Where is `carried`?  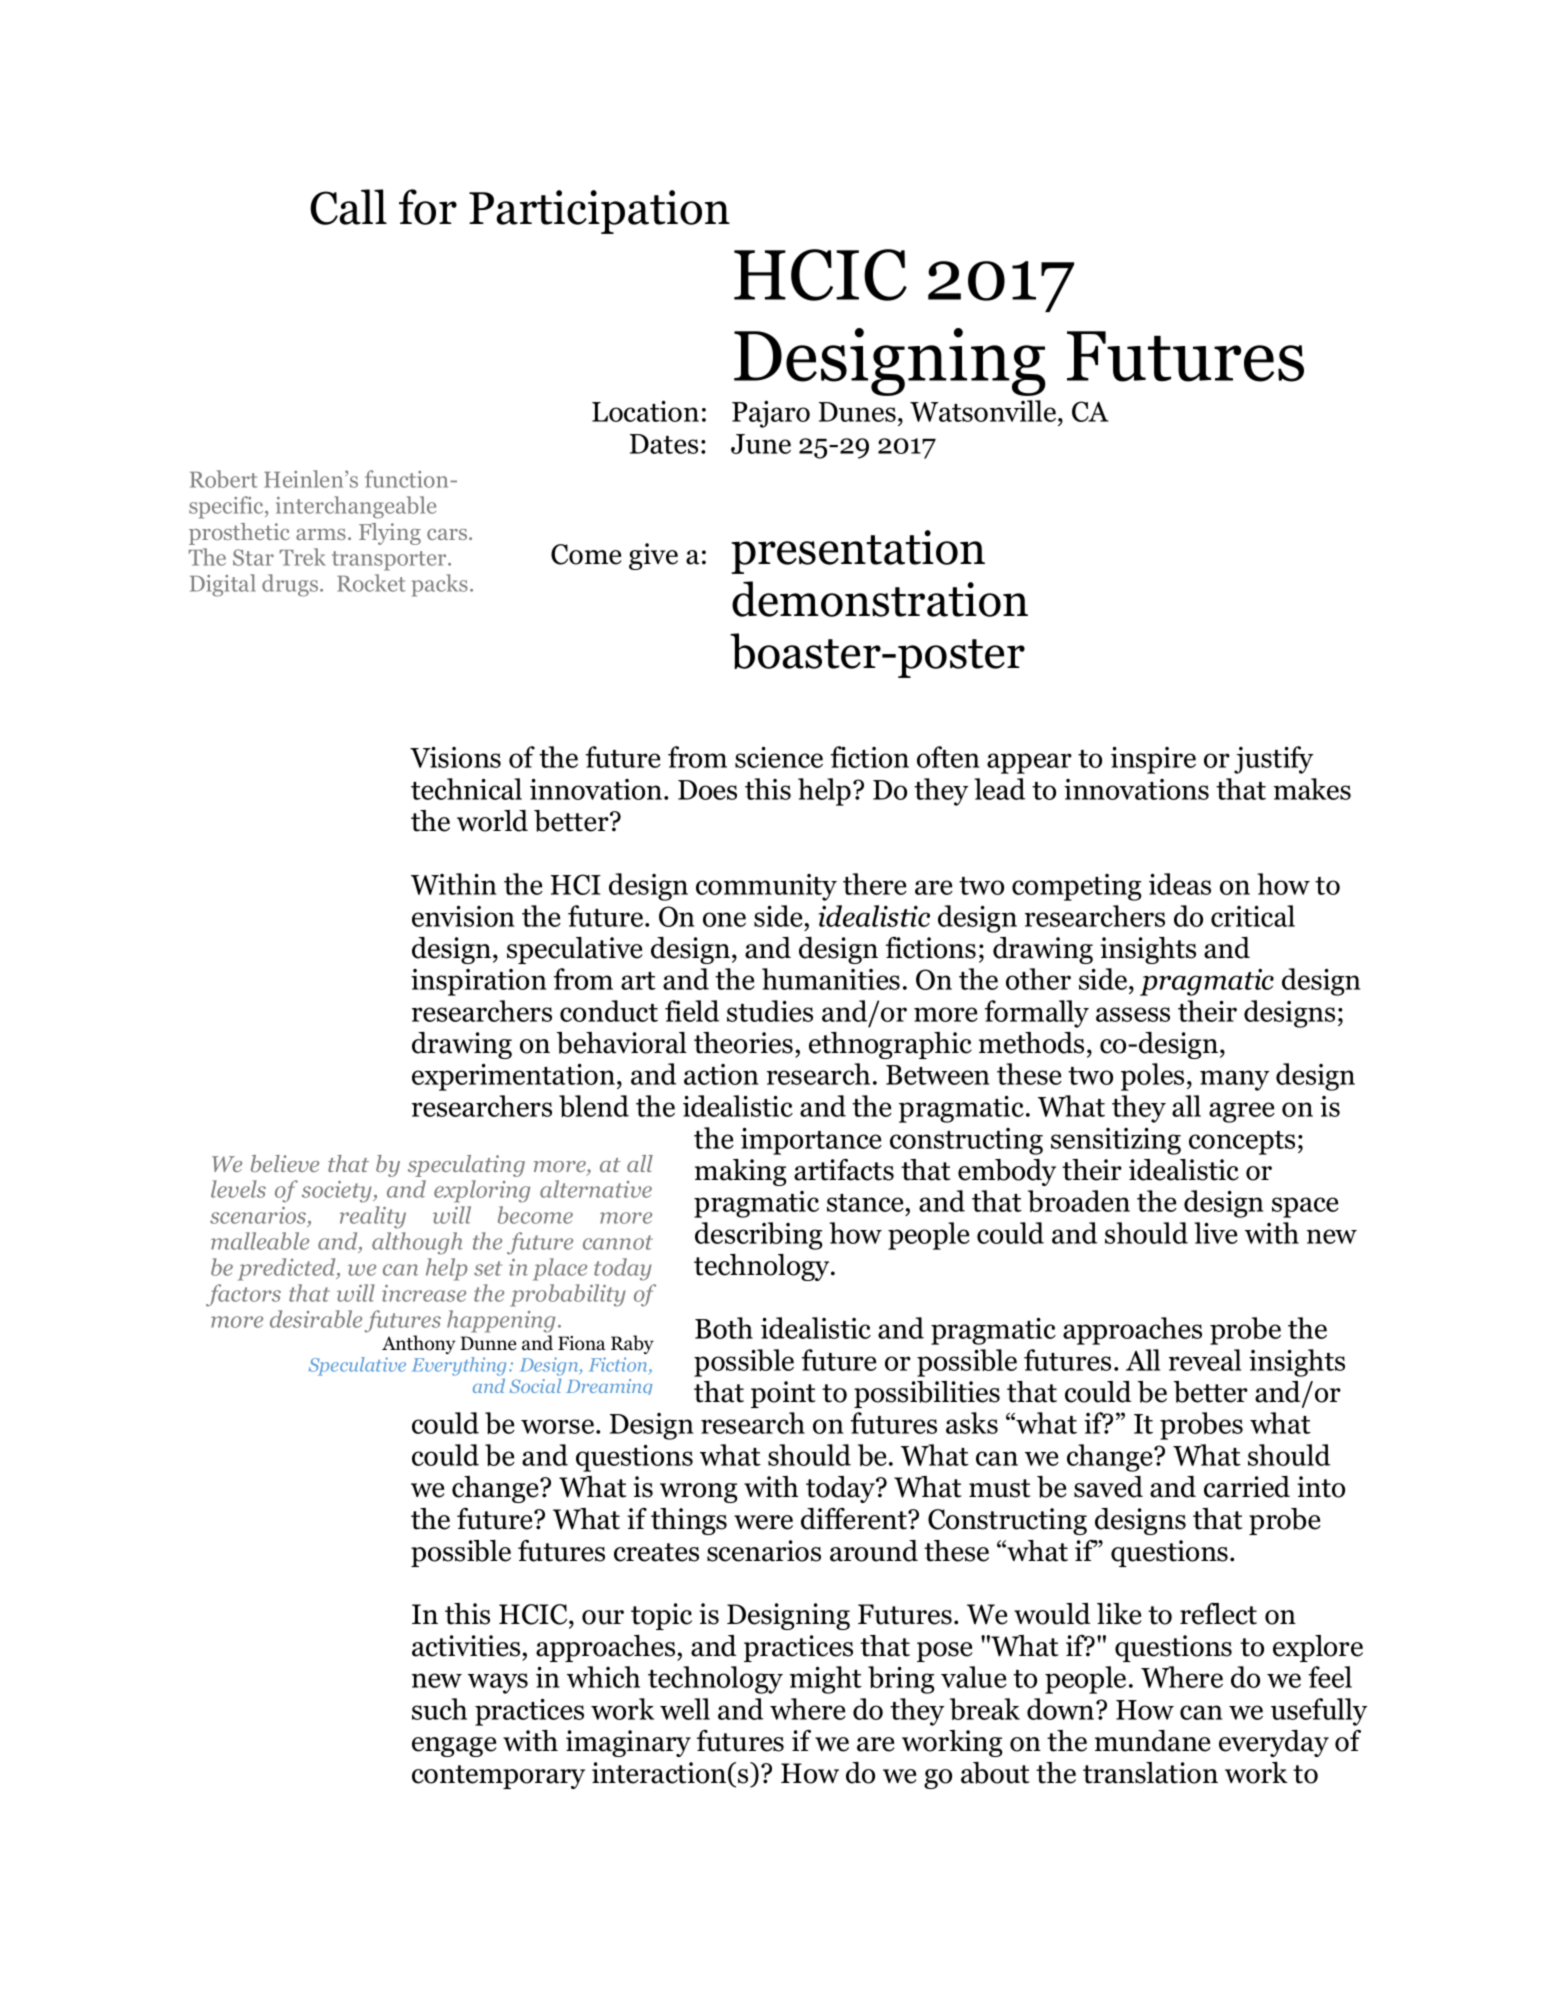 carried is located at coordinates (1247, 1487).
